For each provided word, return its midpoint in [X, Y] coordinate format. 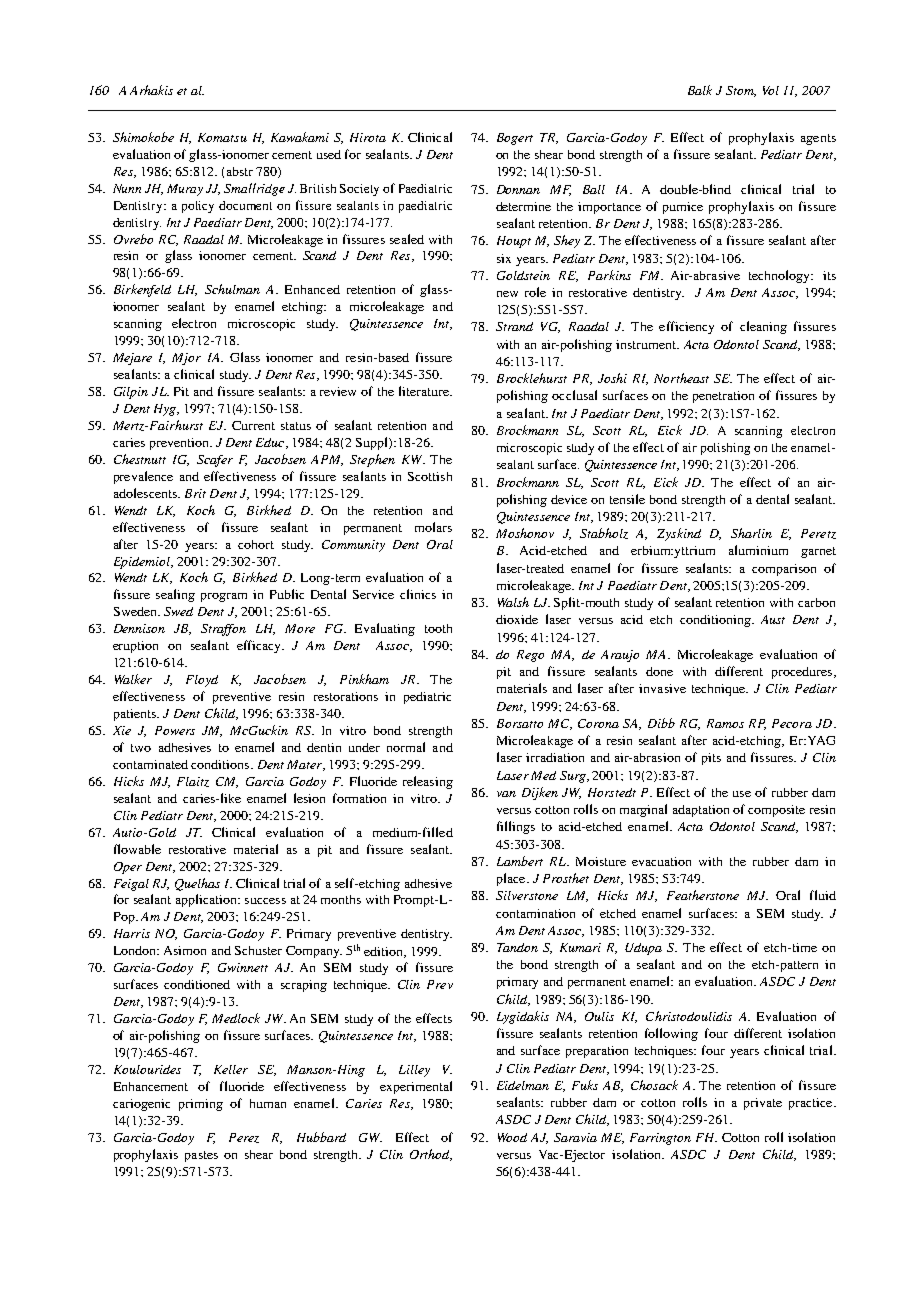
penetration [723, 397]
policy [198, 207]
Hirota [368, 137]
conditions [221, 764]
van [506, 794]
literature [425, 391]
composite [776, 811]
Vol [771, 90]
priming [201, 1105]
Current [253, 425]
